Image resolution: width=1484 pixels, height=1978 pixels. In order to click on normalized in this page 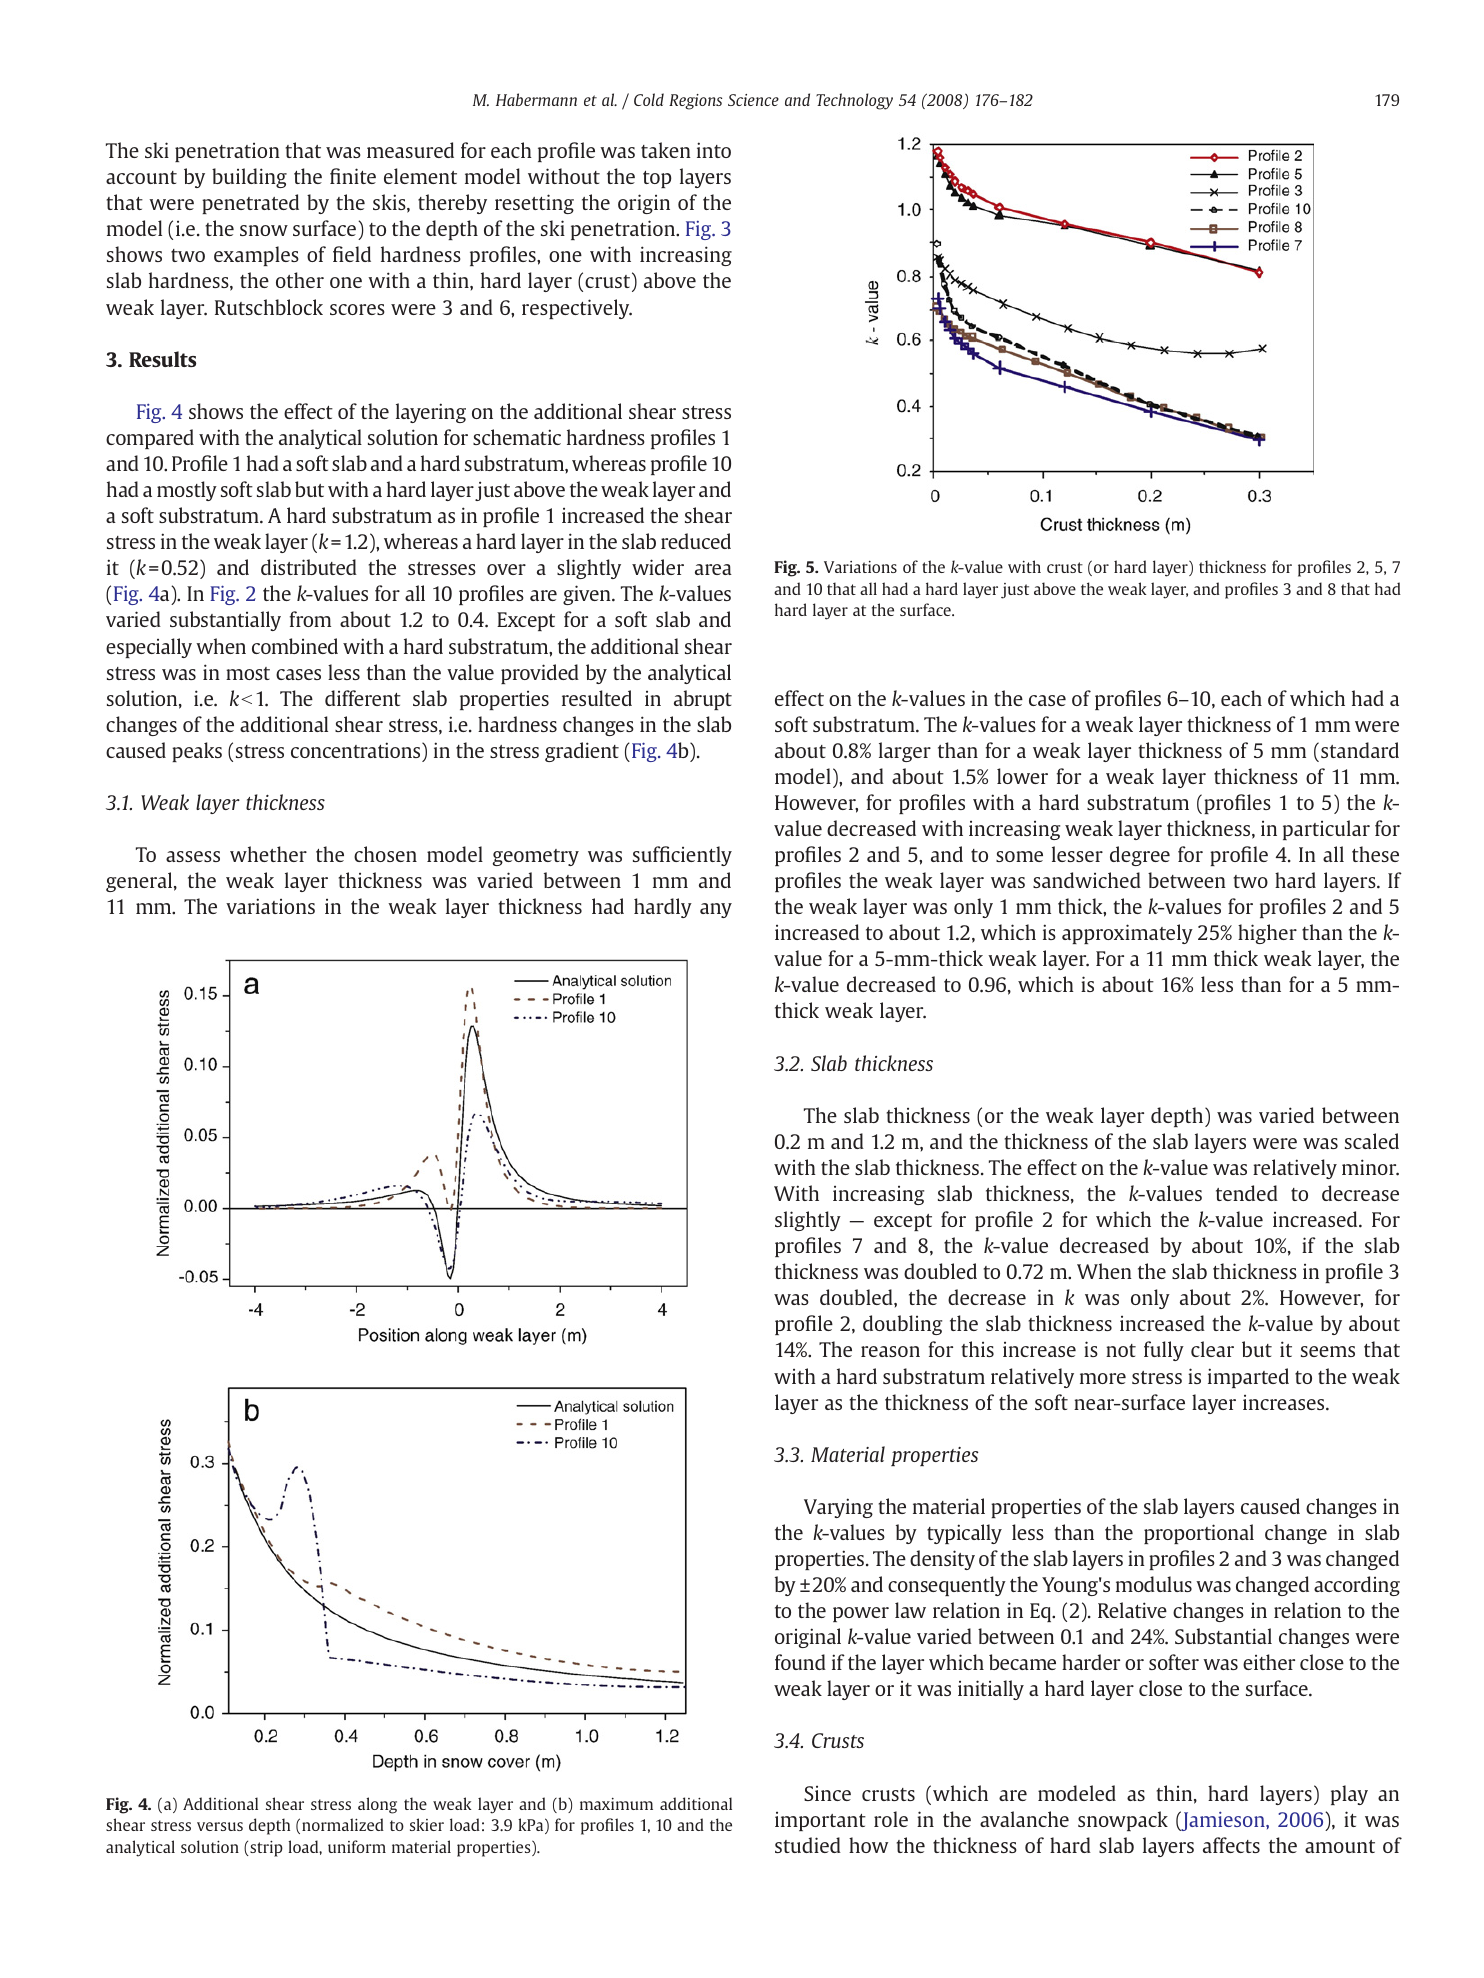, I will do `click(343, 1824)`.
